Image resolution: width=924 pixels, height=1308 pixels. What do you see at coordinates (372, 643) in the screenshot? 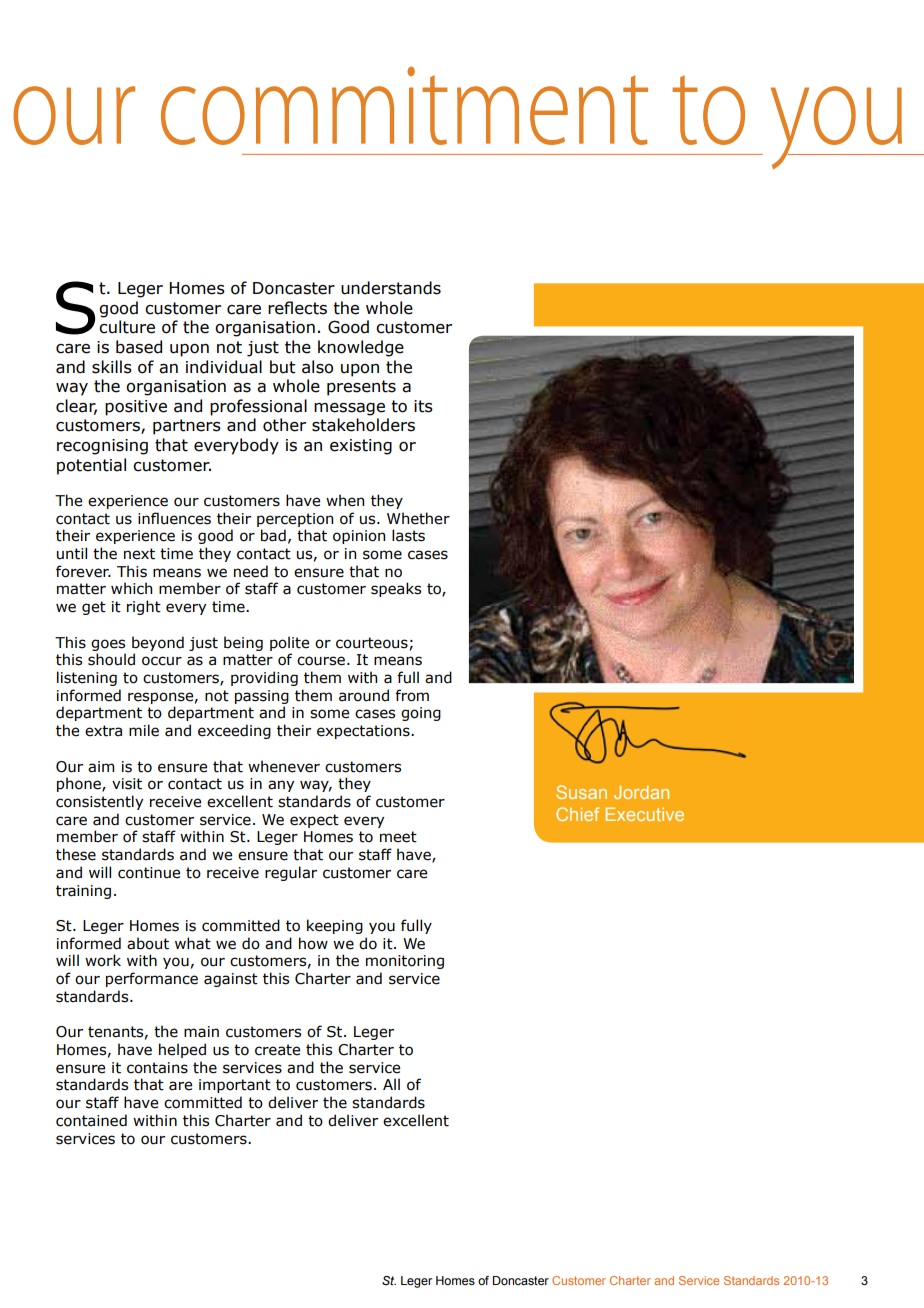
I see `courteous` at bounding box center [372, 643].
